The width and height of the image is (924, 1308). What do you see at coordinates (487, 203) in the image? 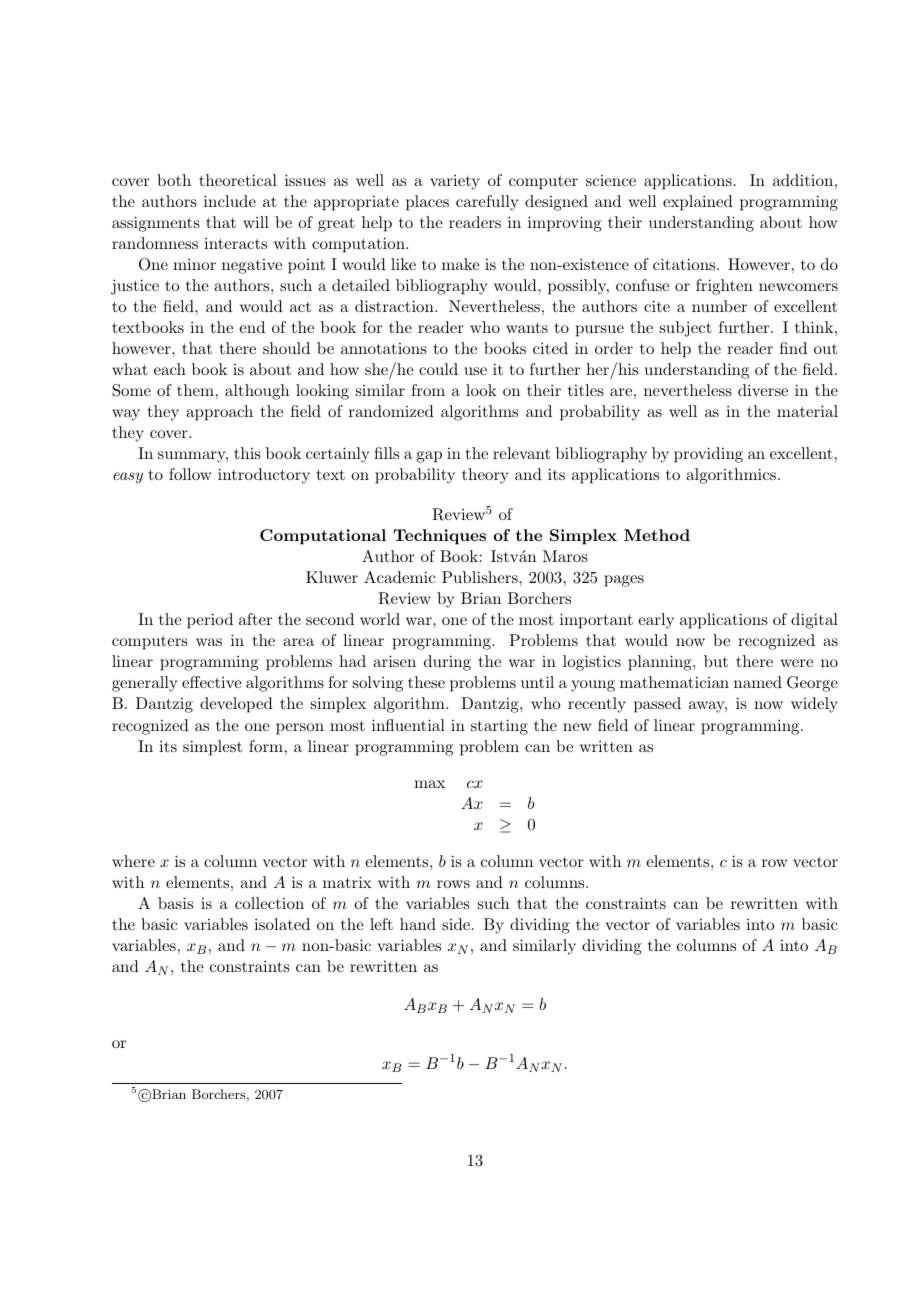
I see `carefully` at bounding box center [487, 203].
